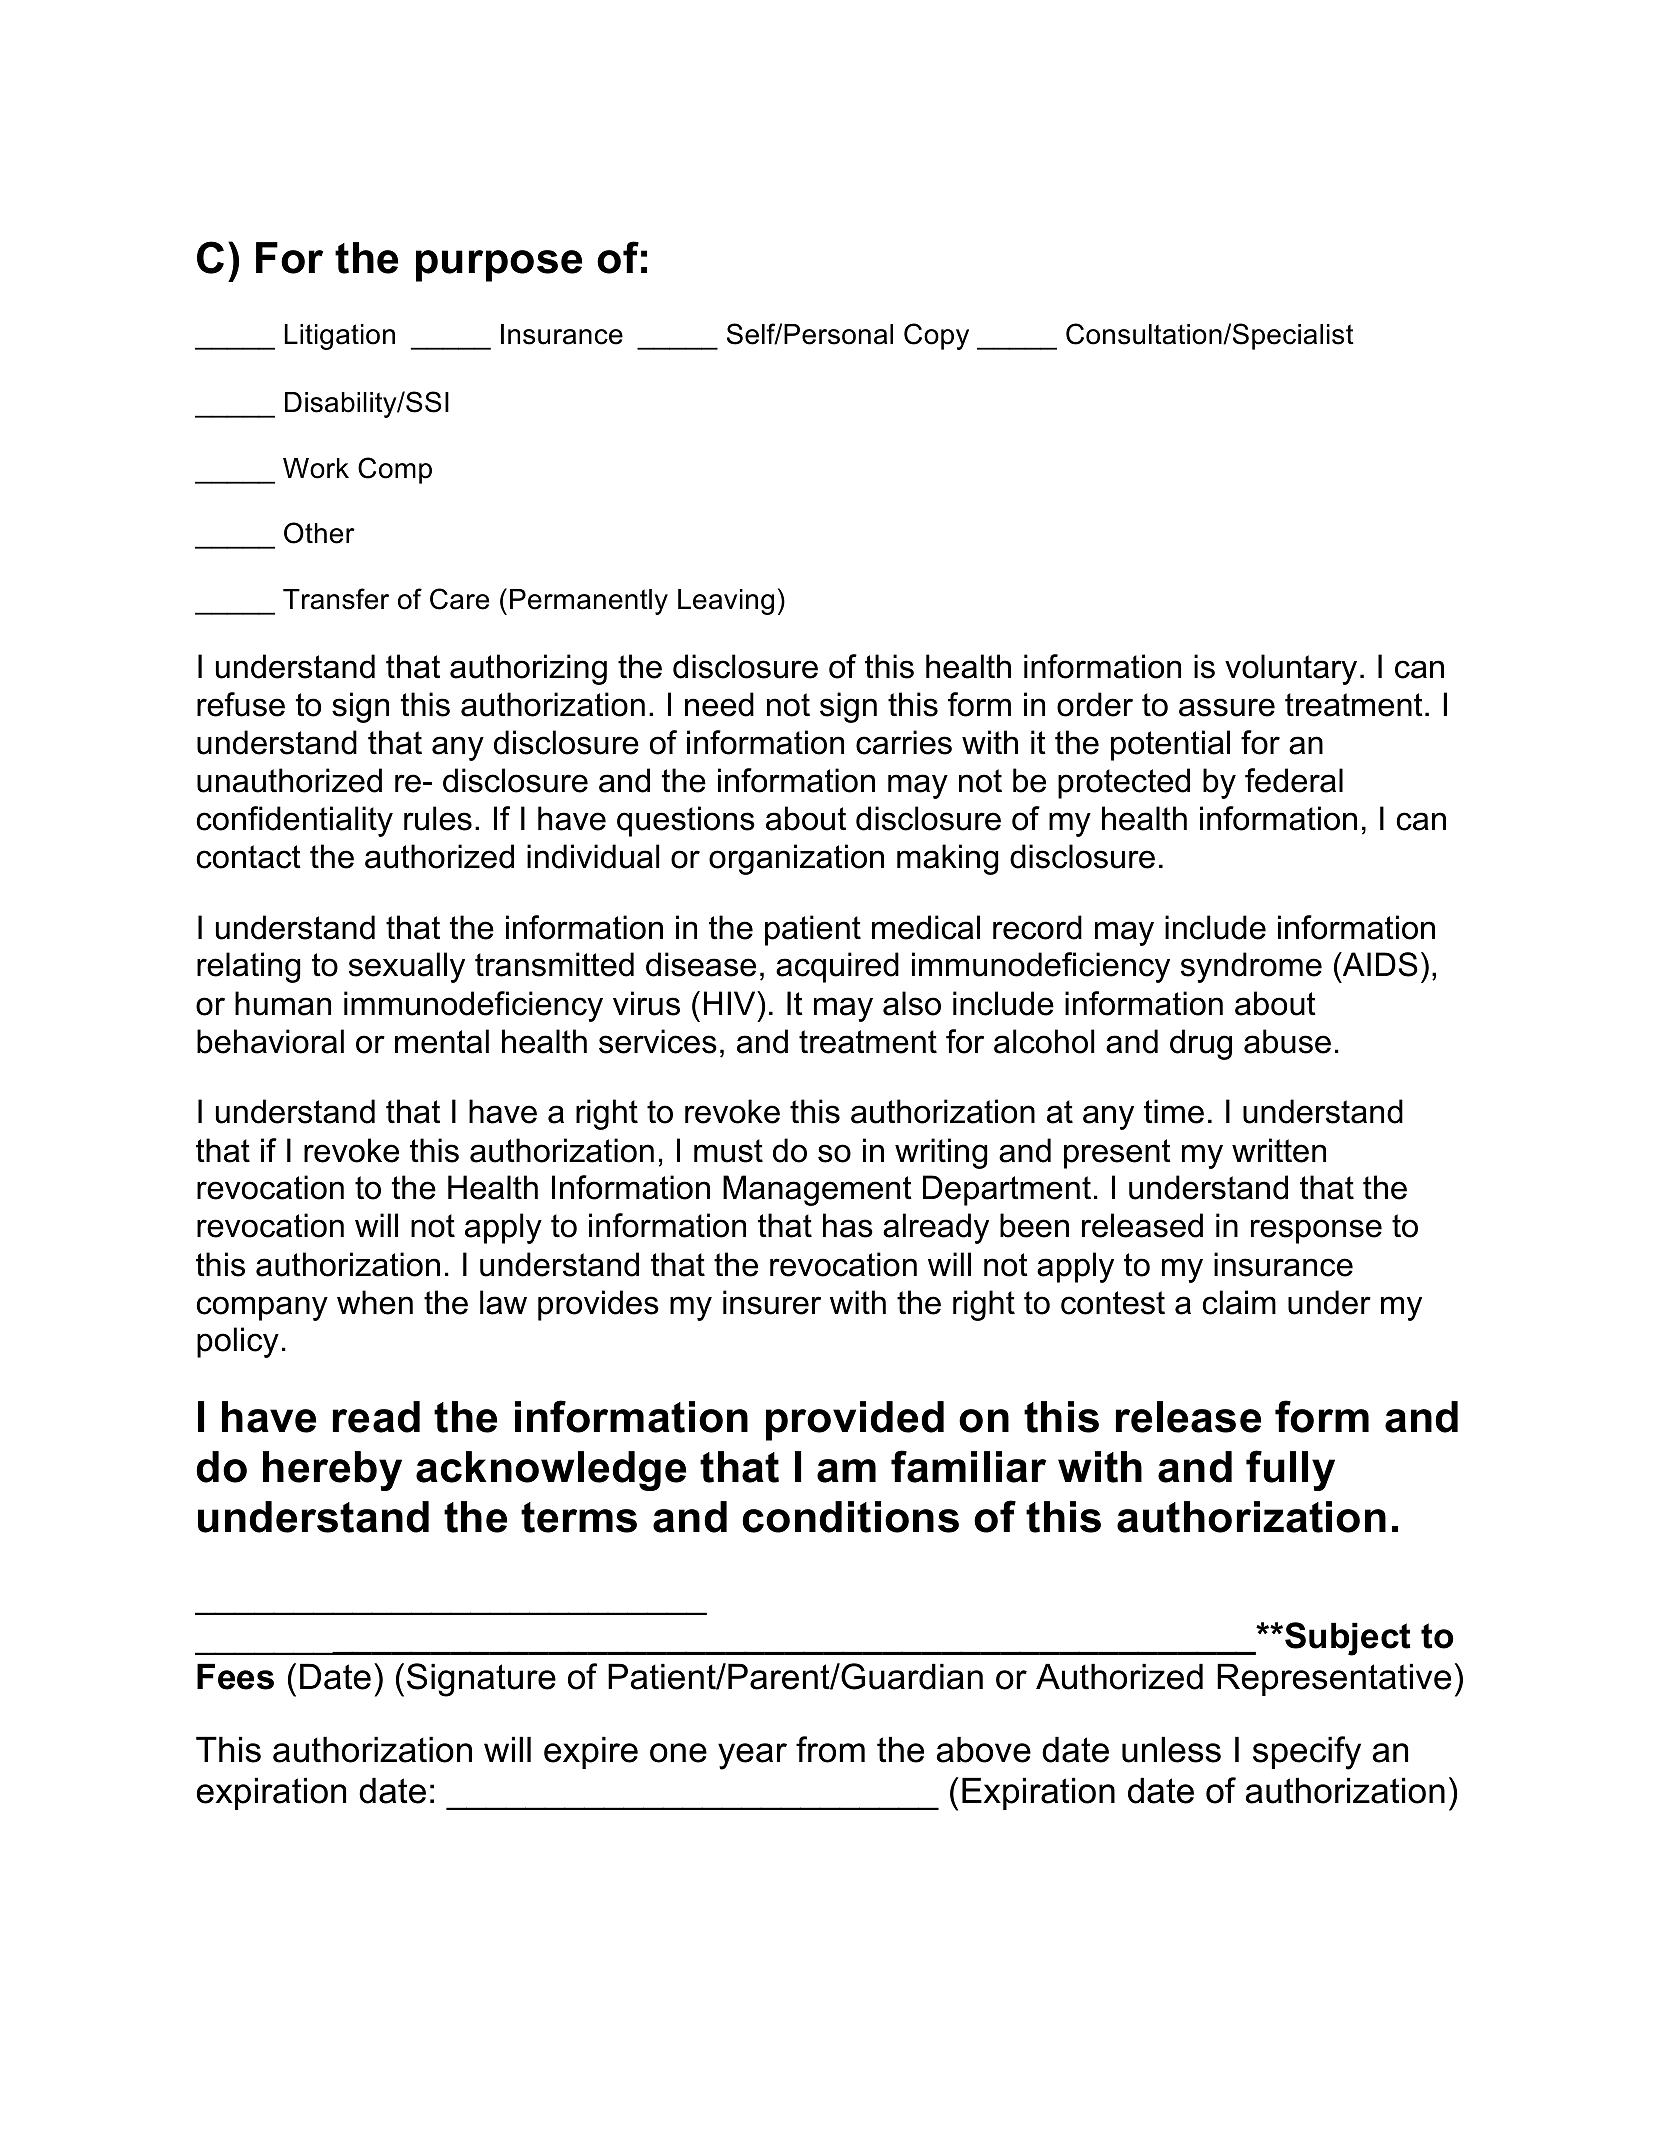 This document has height=2152, width=1663. What do you see at coordinates (442, 1041) in the document?
I see `mental` at bounding box center [442, 1041].
